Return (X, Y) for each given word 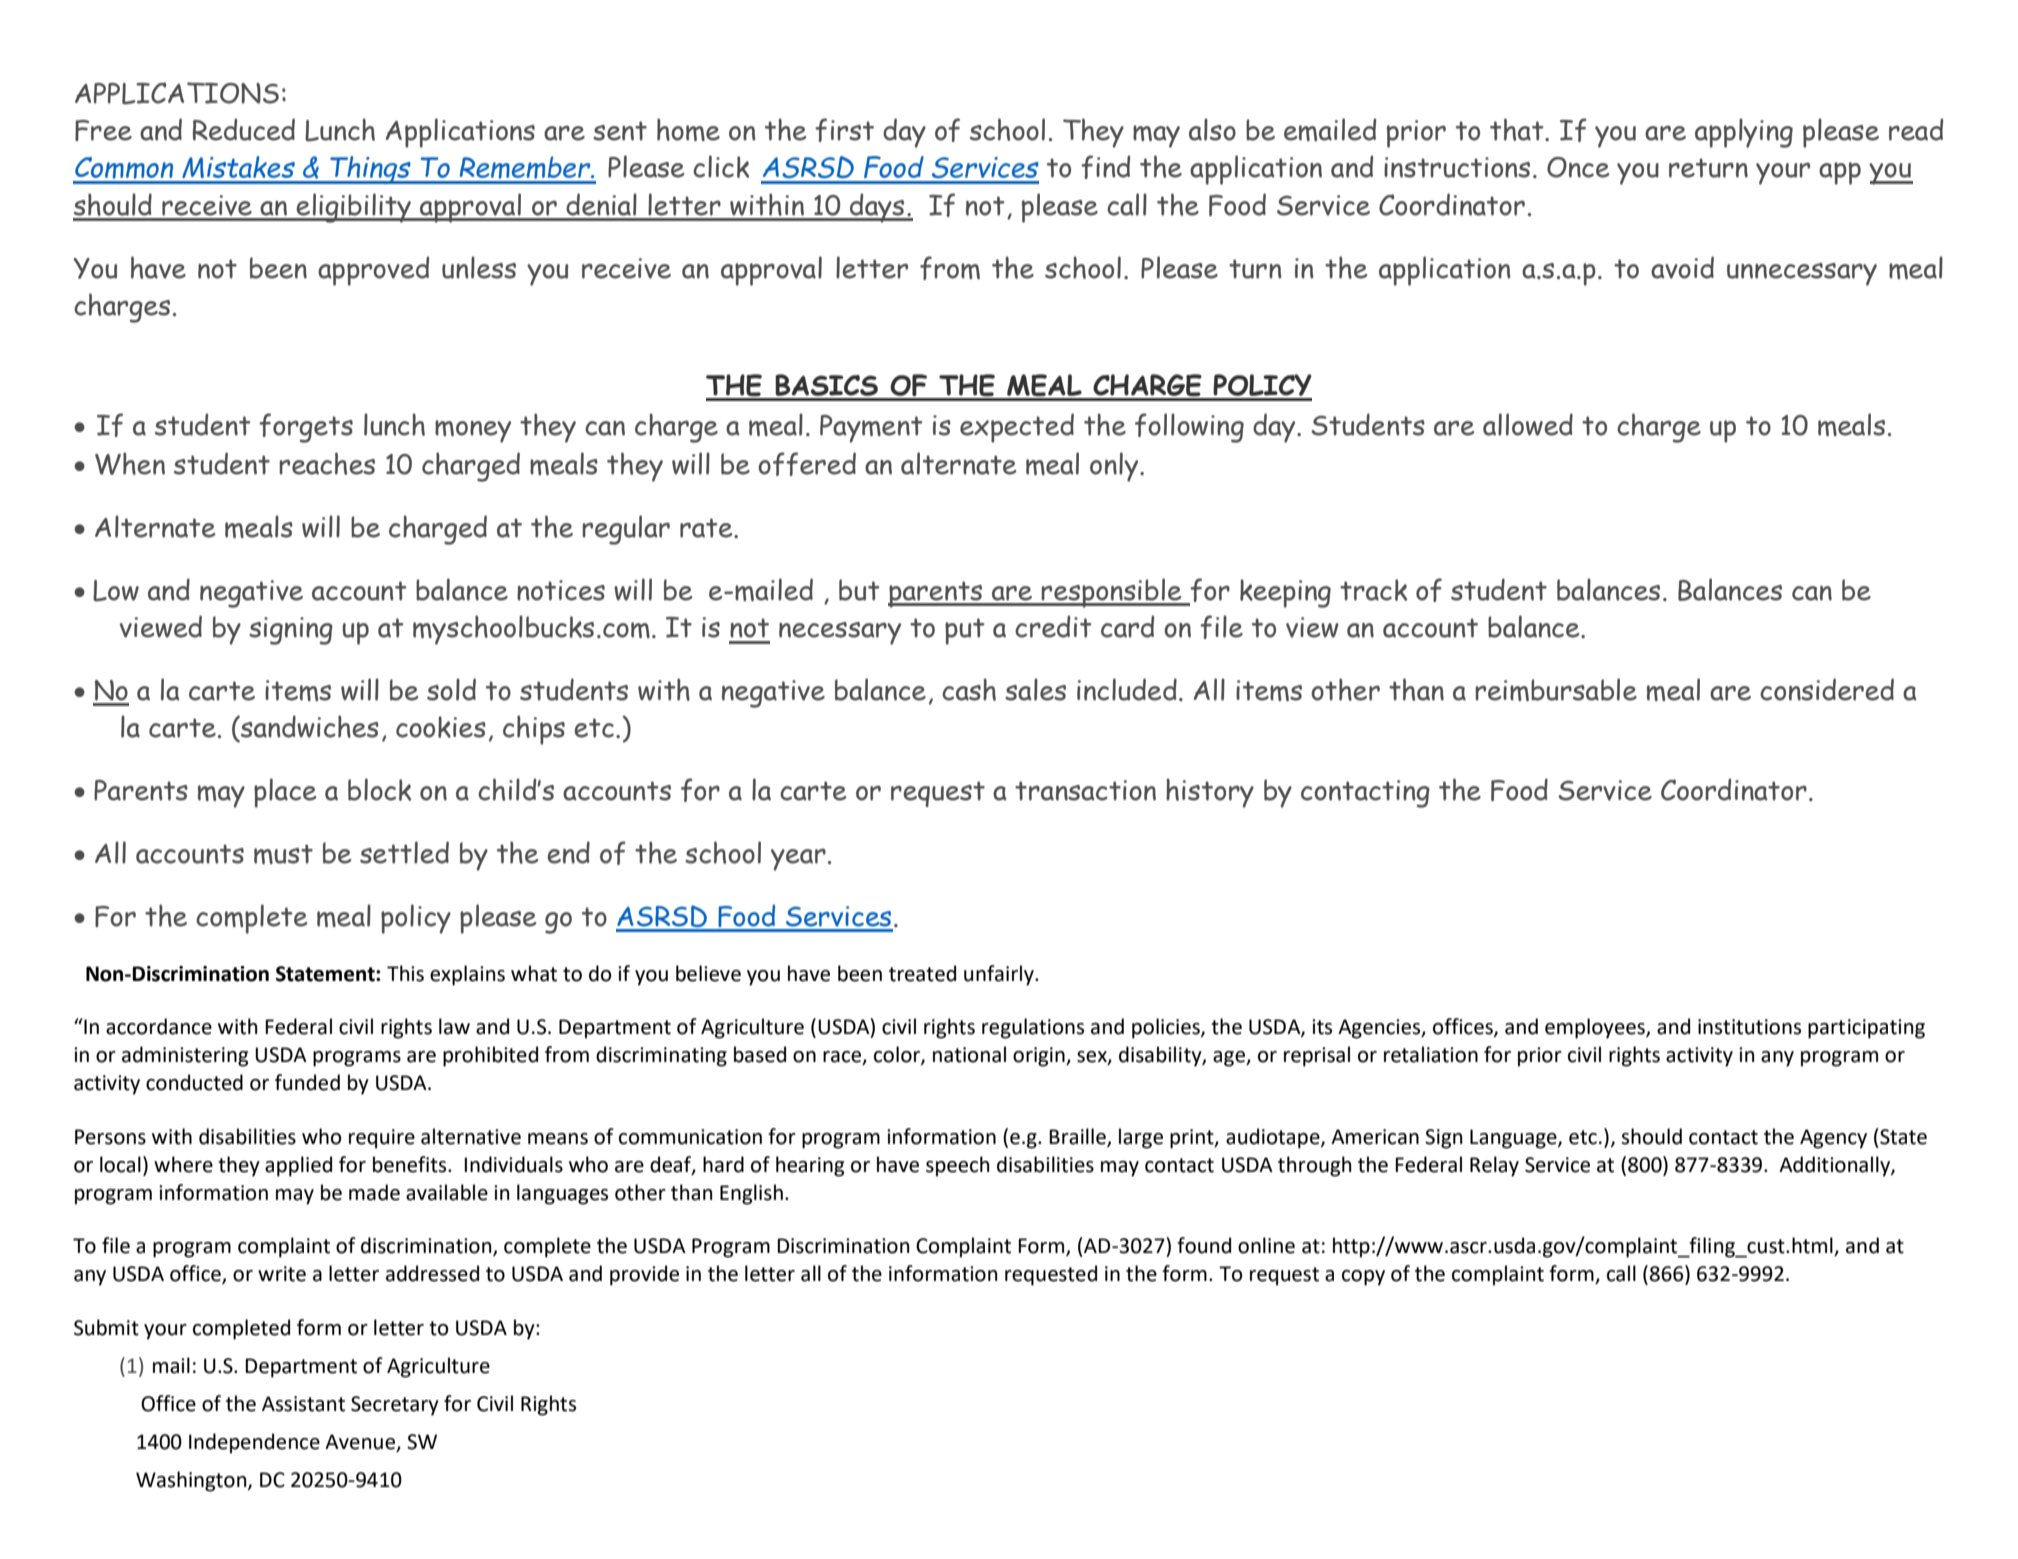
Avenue (361, 1443)
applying (1744, 133)
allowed (1528, 424)
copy (1363, 1278)
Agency (1833, 1139)
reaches (327, 463)
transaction (1085, 790)
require (382, 1139)
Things (370, 170)
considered (1827, 689)
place (285, 793)
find (1105, 167)
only (1115, 467)
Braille (1078, 1137)
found (1204, 1245)
